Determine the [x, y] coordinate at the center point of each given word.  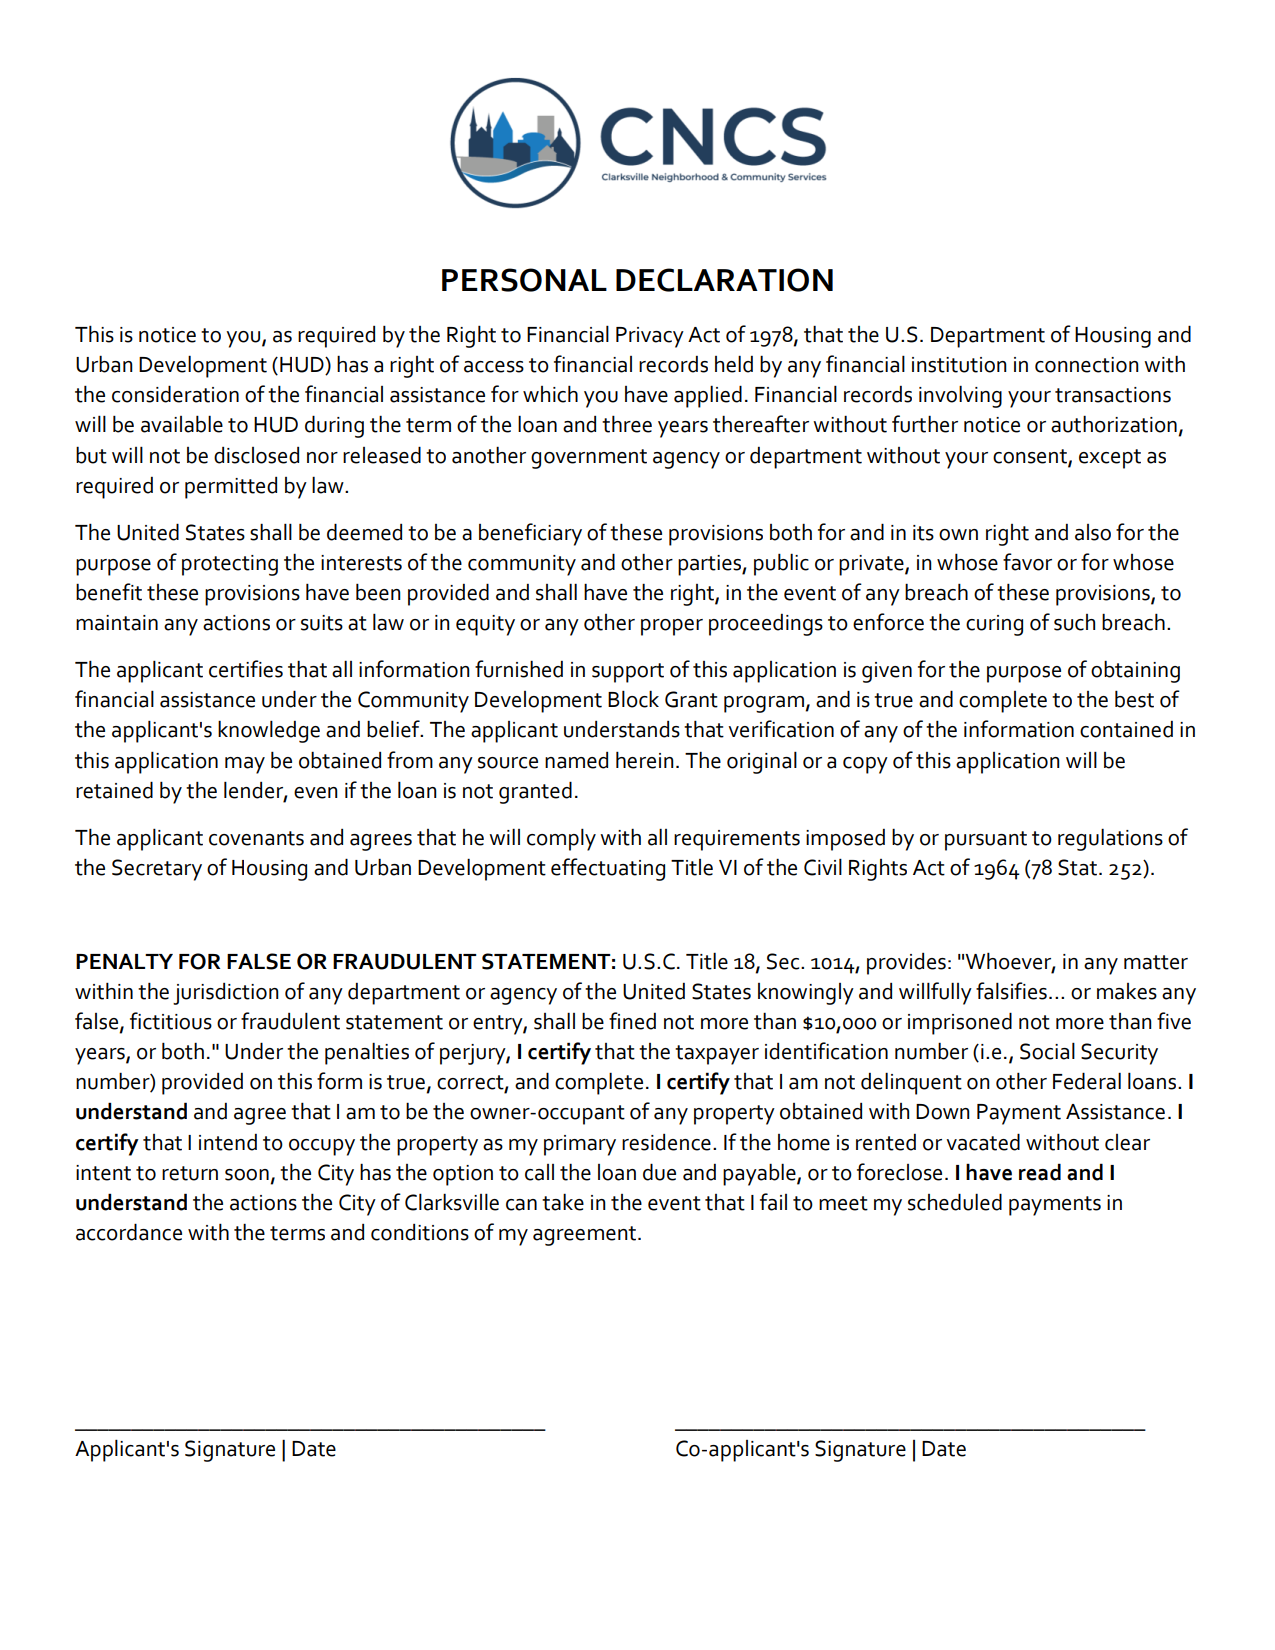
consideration [175, 394]
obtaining [1135, 671]
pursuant [986, 841]
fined [632, 1021]
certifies [246, 669]
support [628, 673]
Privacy [650, 337]
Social [1047, 1051]
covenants [256, 838]
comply [561, 839]
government [589, 459]
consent [1031, 457]
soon [247, 1175]
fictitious [171, 1021]
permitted [231, 488]
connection [1087, 365]
